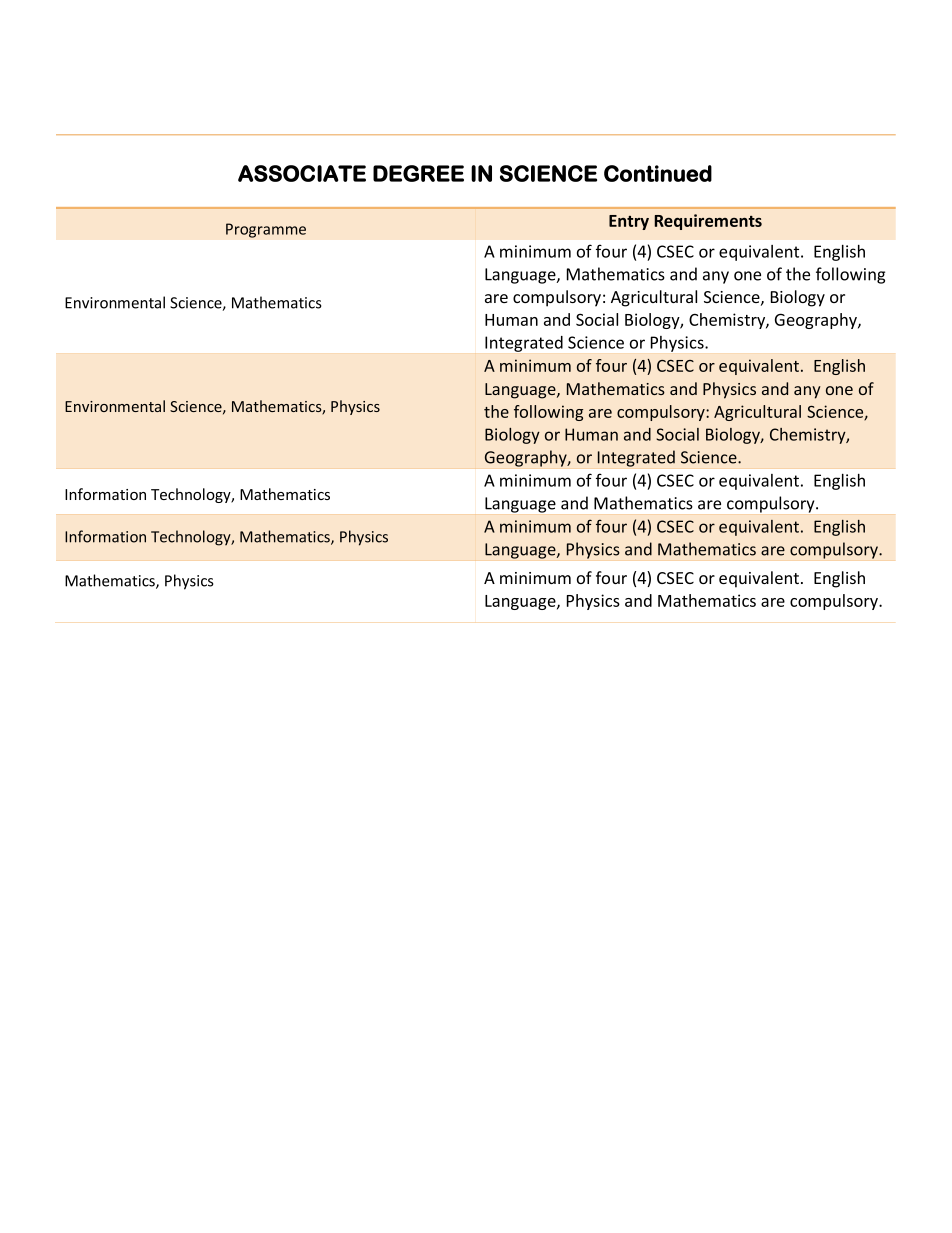  I want to click on Entry, so click(629, 222).
